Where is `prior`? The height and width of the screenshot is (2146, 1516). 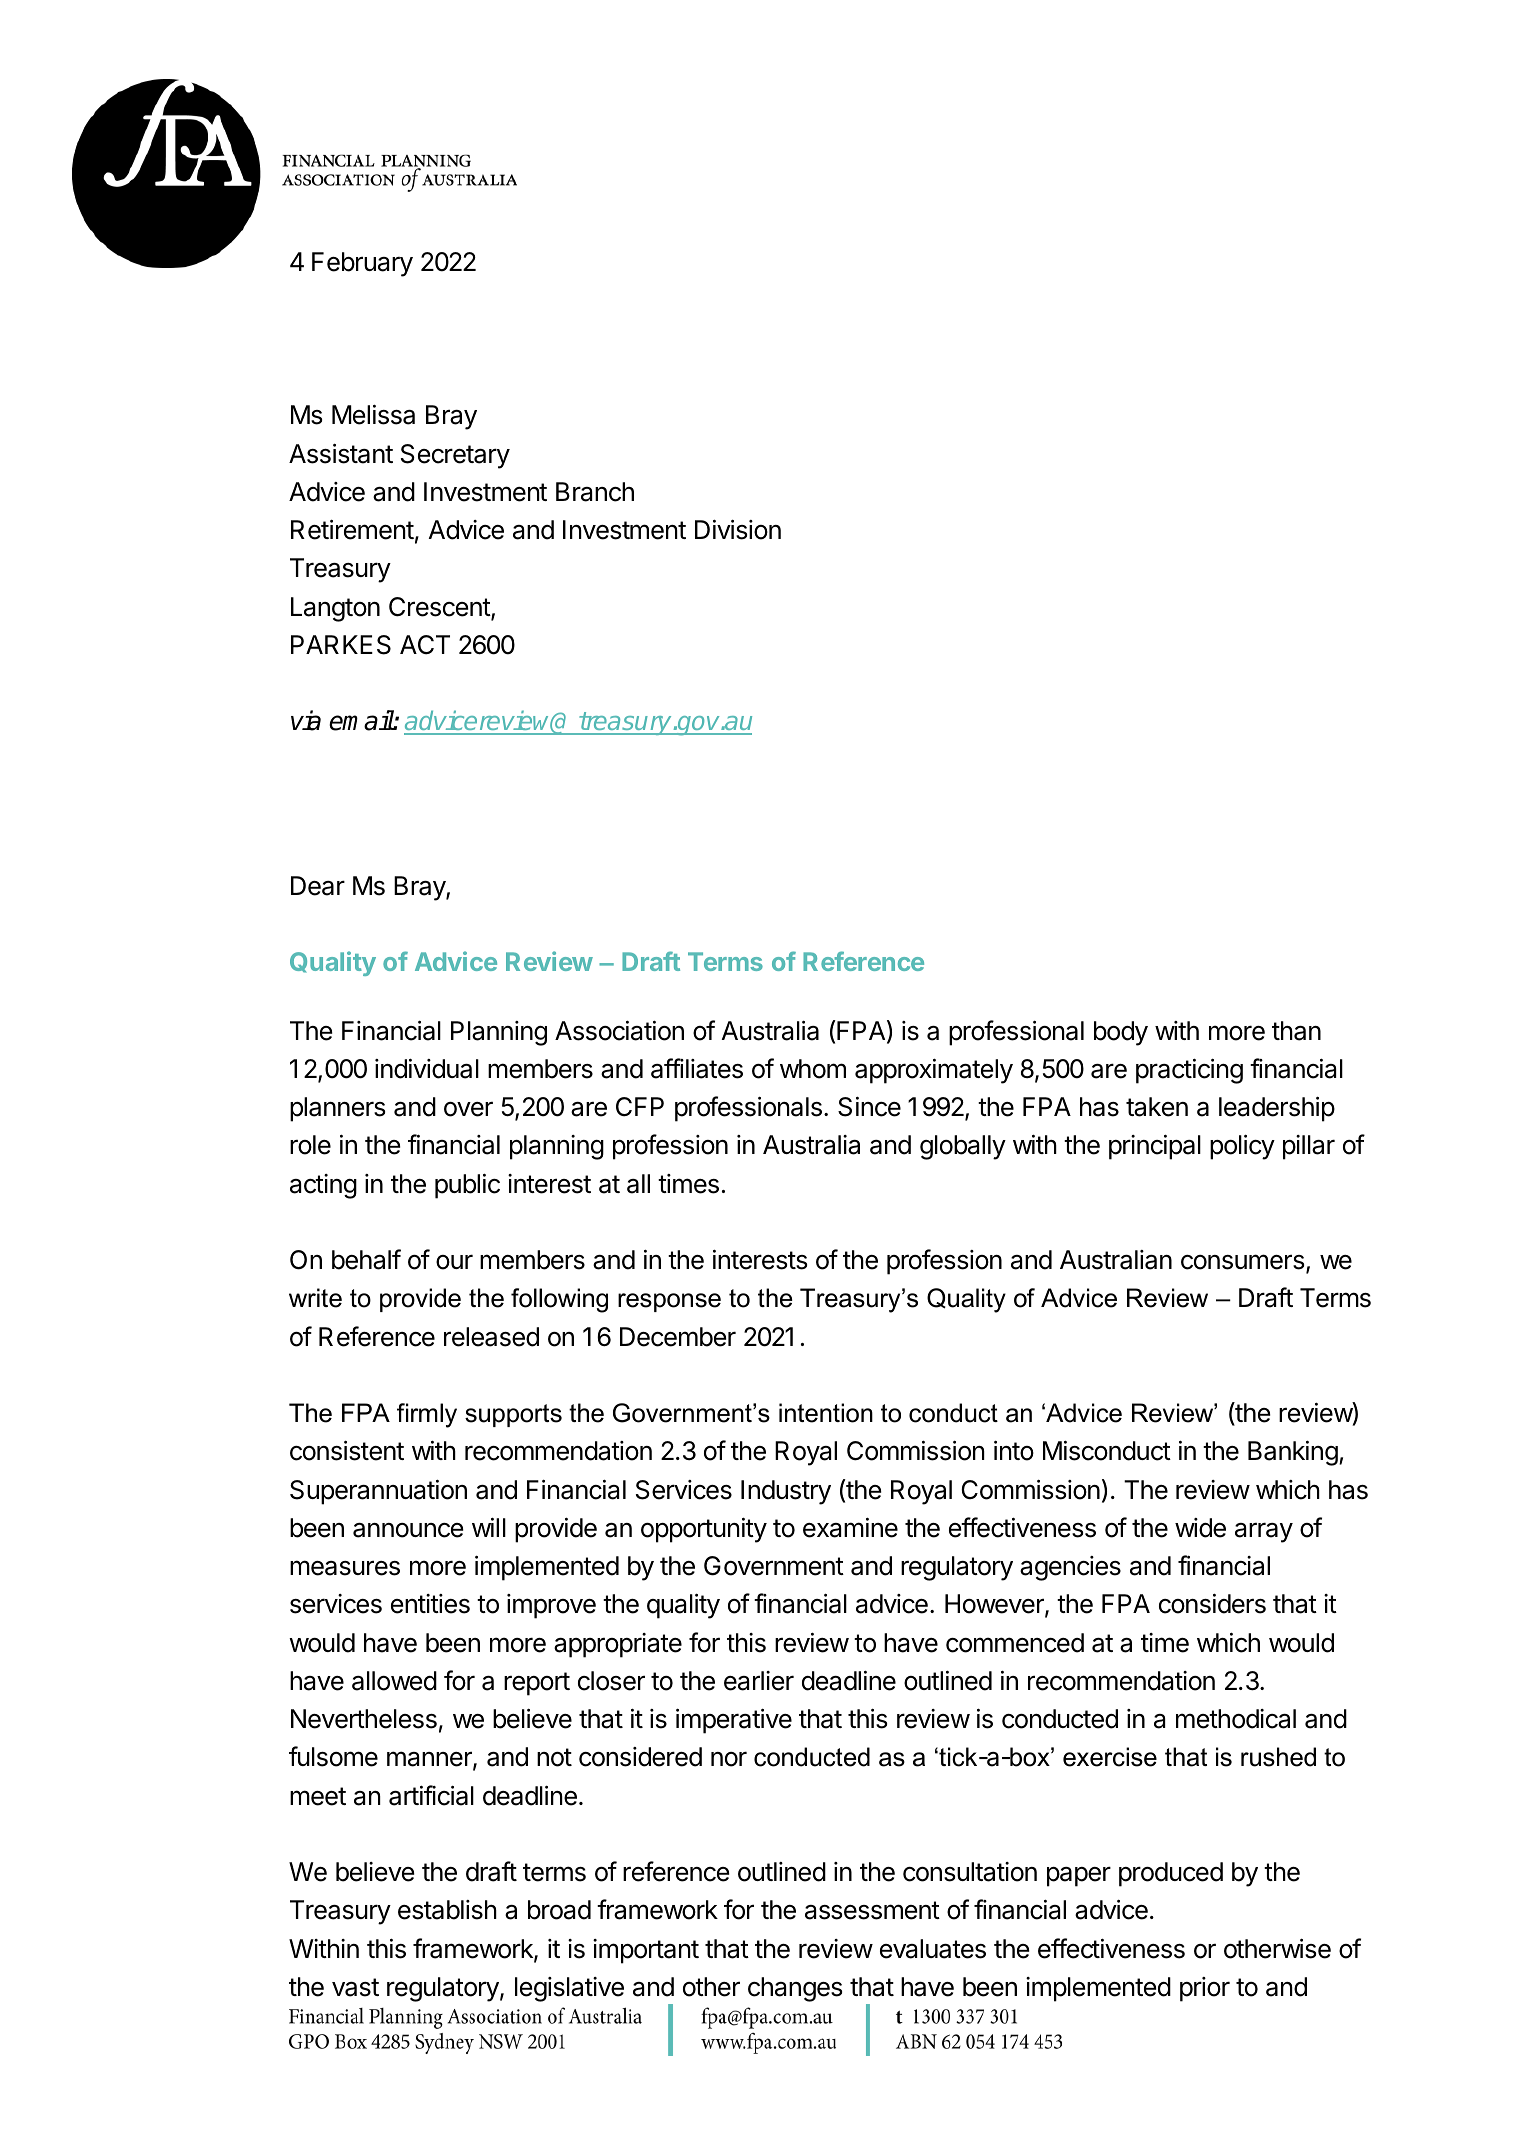 prior is located at coordinates (1205, 1989).
